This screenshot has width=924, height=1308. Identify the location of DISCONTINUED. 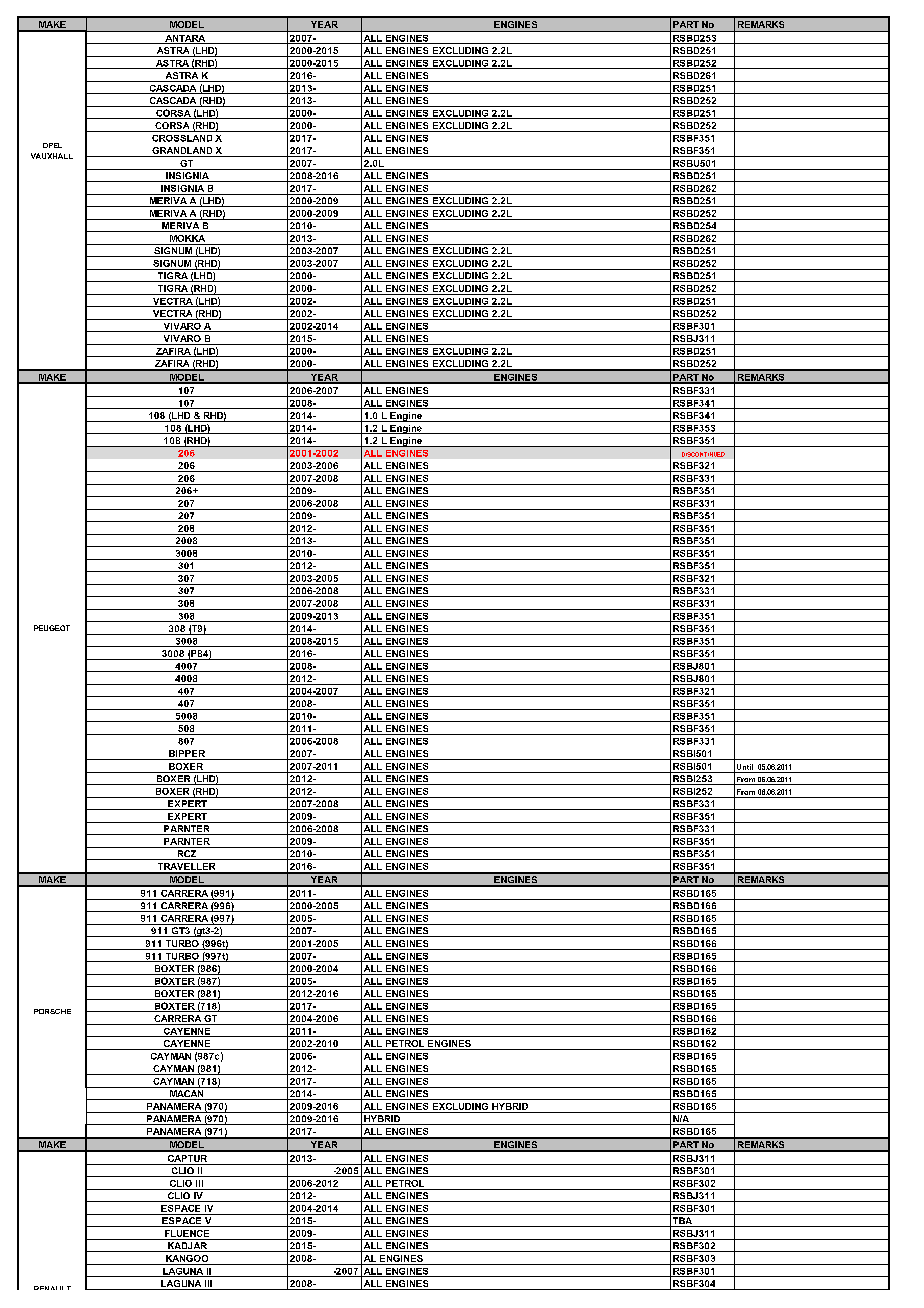
(703, 454).
